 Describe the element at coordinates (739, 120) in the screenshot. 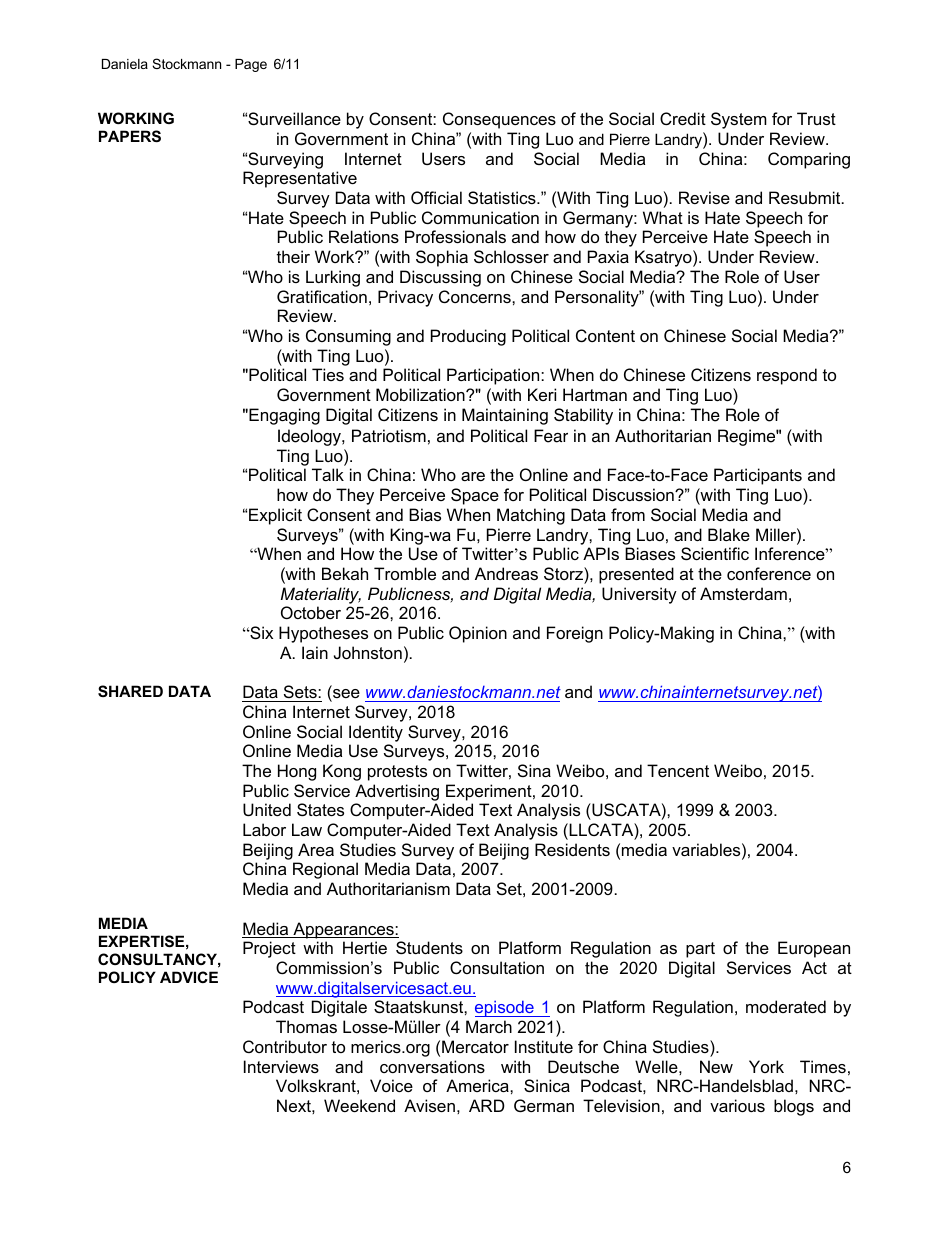

I see `System` at that location.
